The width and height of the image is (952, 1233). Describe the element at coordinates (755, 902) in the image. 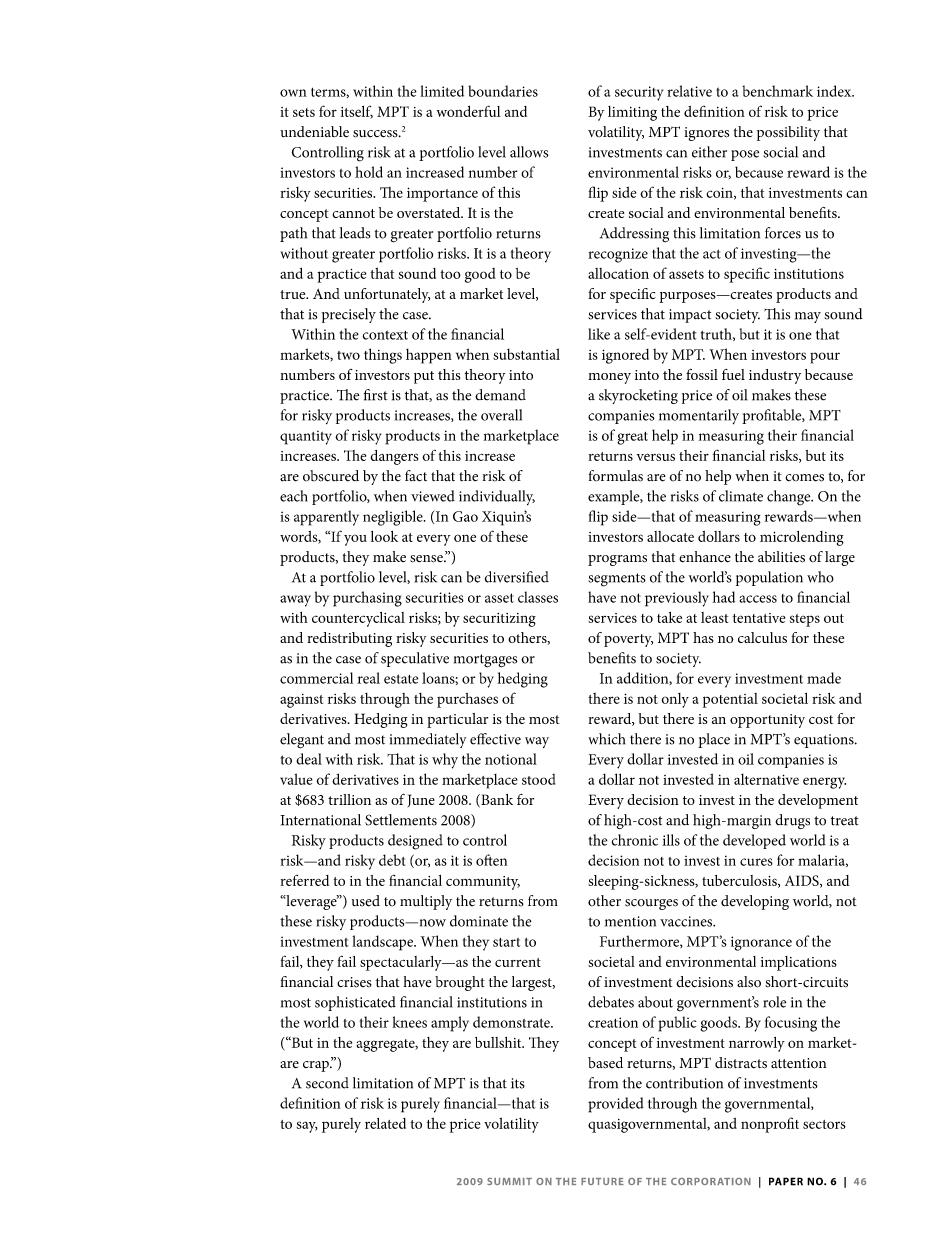

I see `developing` at that location.
